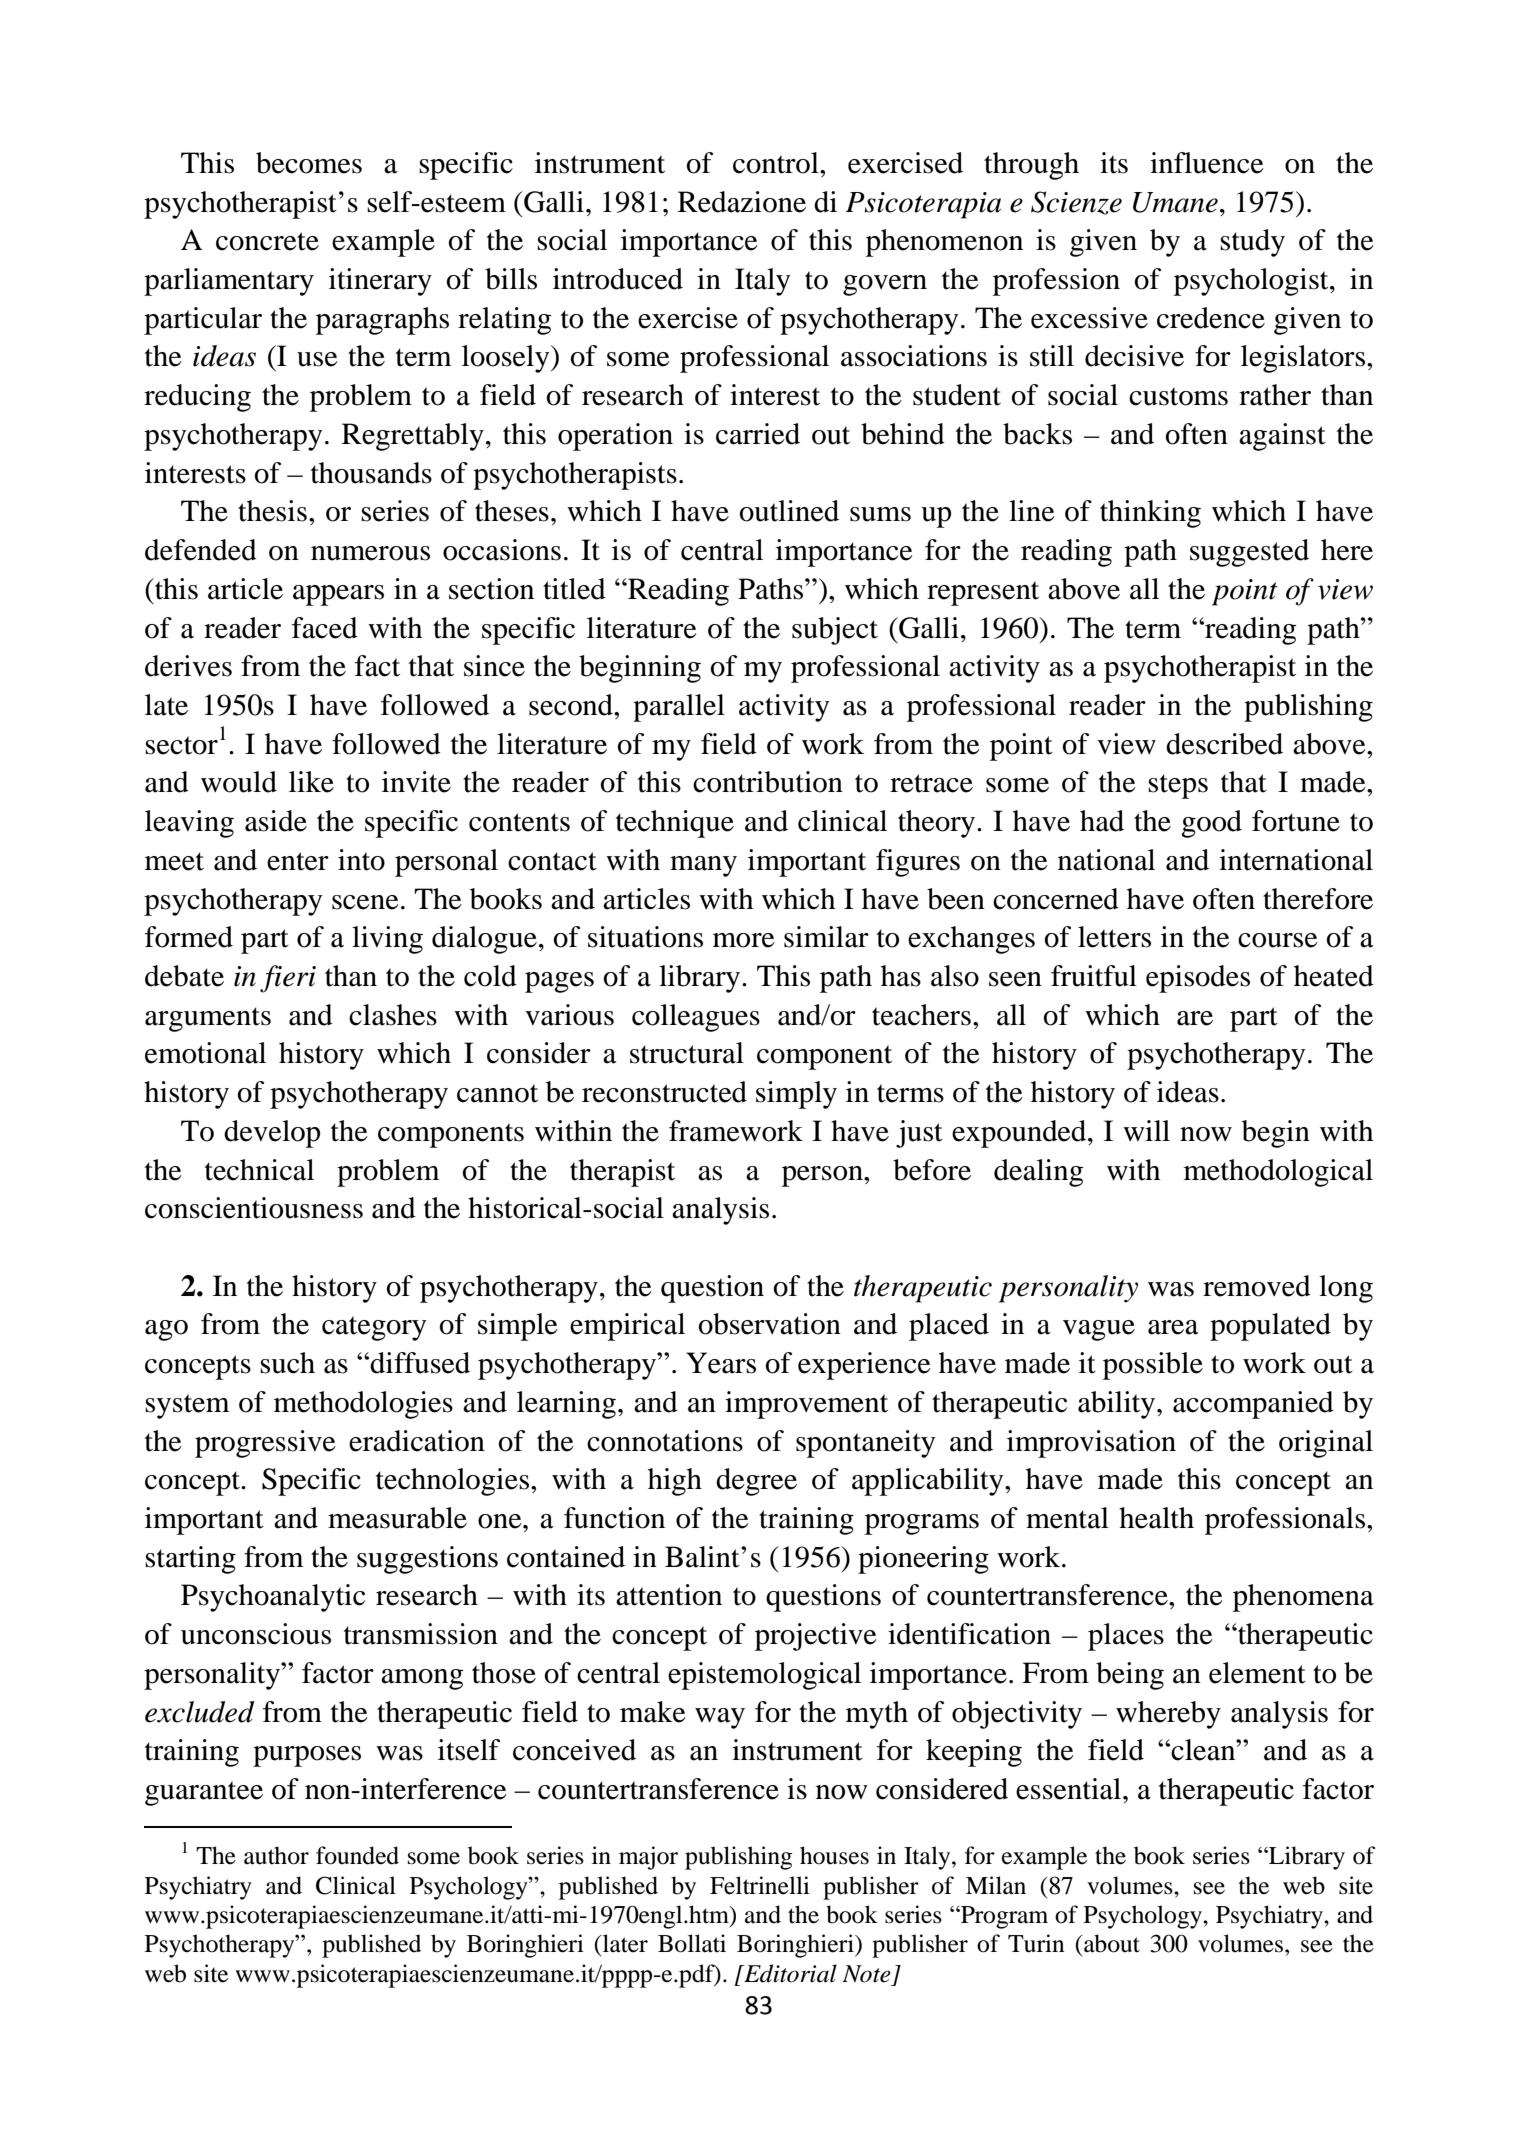 This image has width=1518, height=2148. I want to click on author, so click(276, 1855).
